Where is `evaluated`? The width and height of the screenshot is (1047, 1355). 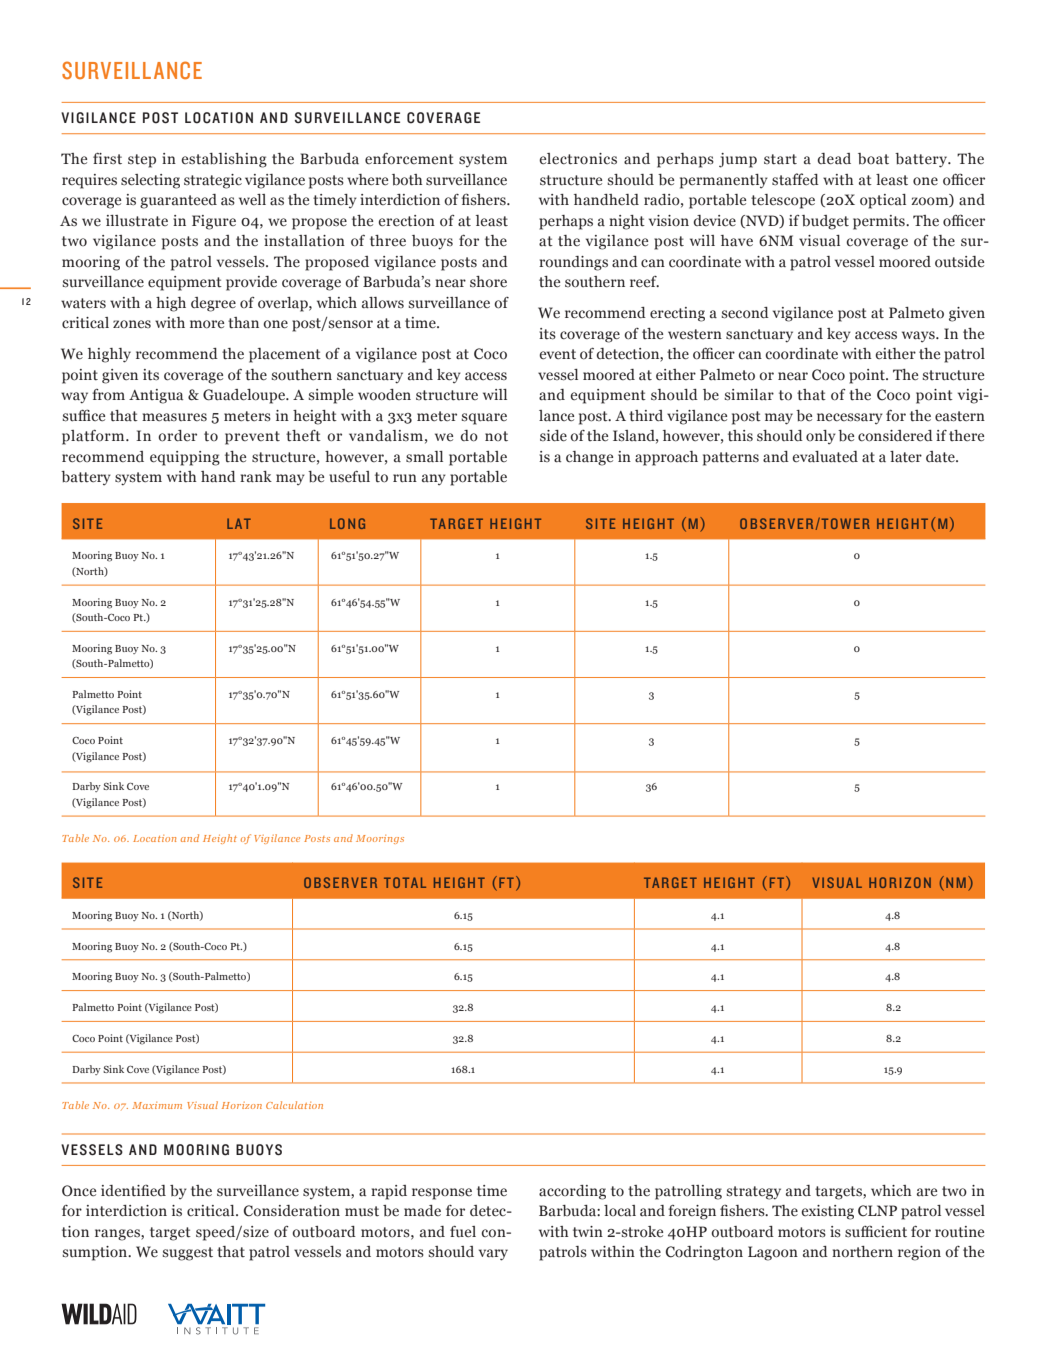 evaluated is located at coordinates (825, 457).
